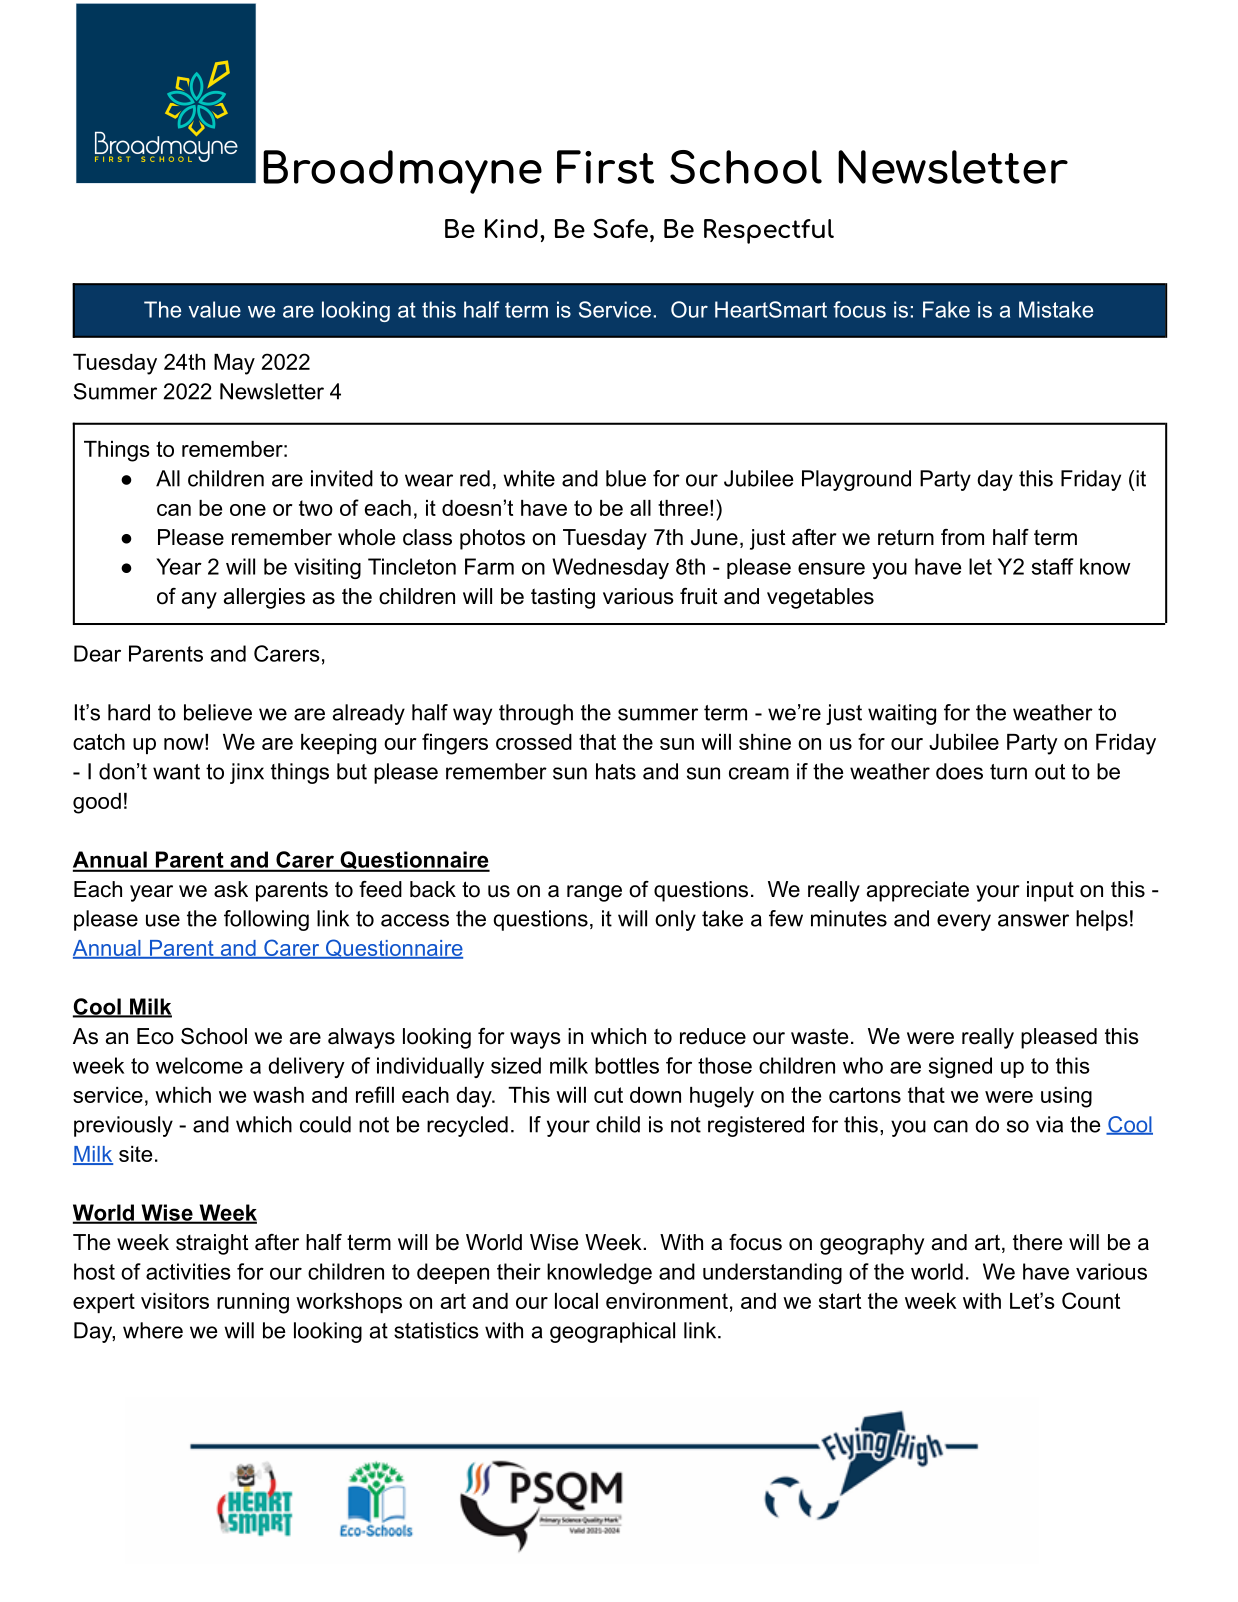 Image resolution: width=1238 pixels, height=1602 pixels. What do you see at coordinates (576, 1301) in the screenshot?
I see `local` at bounding box center [576, 1301].
